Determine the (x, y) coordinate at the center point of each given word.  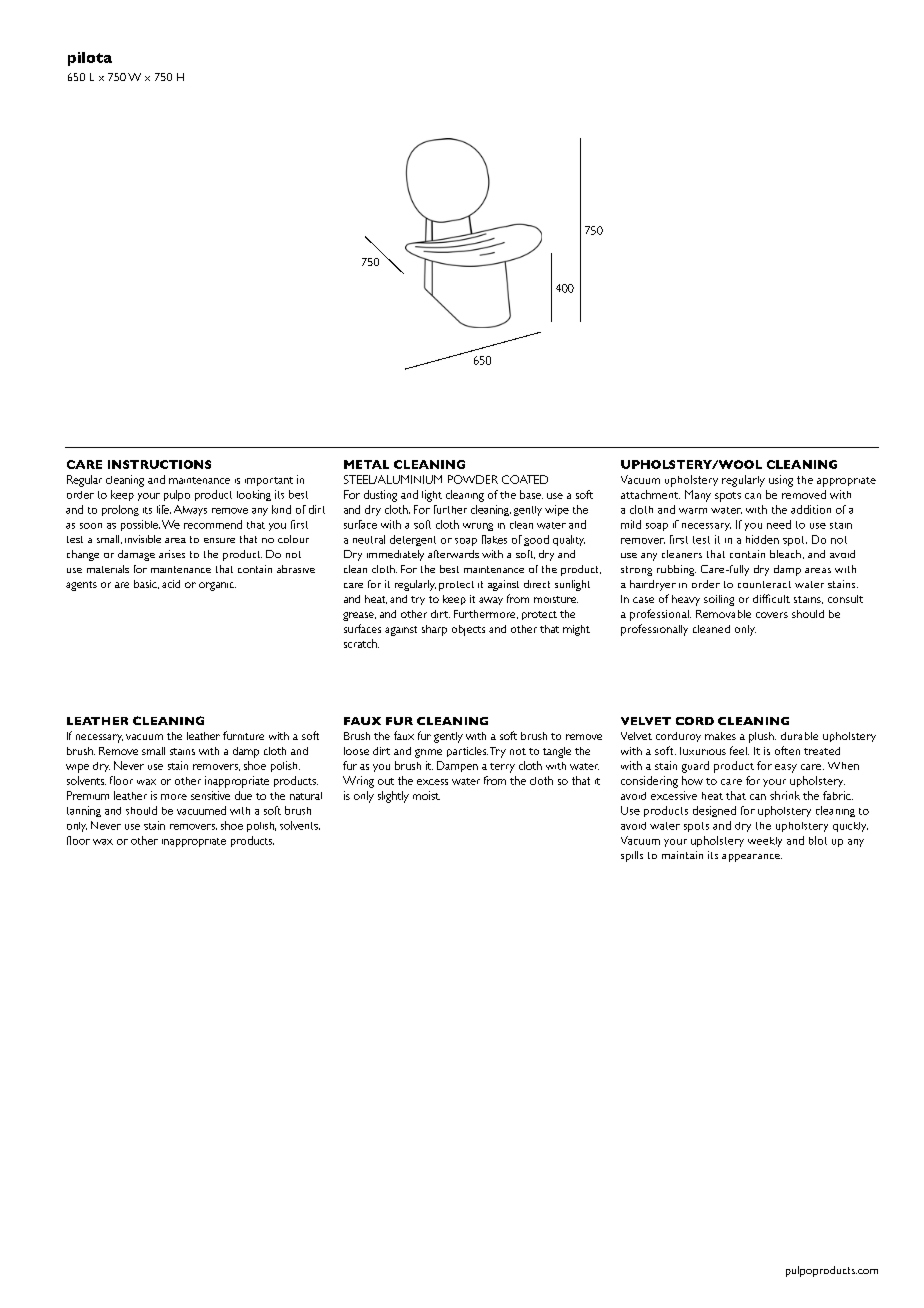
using (781, 481)
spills (632, 856)
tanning (84, 811)
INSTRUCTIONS (159, 464)
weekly (765, 842)
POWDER (473, 479)
